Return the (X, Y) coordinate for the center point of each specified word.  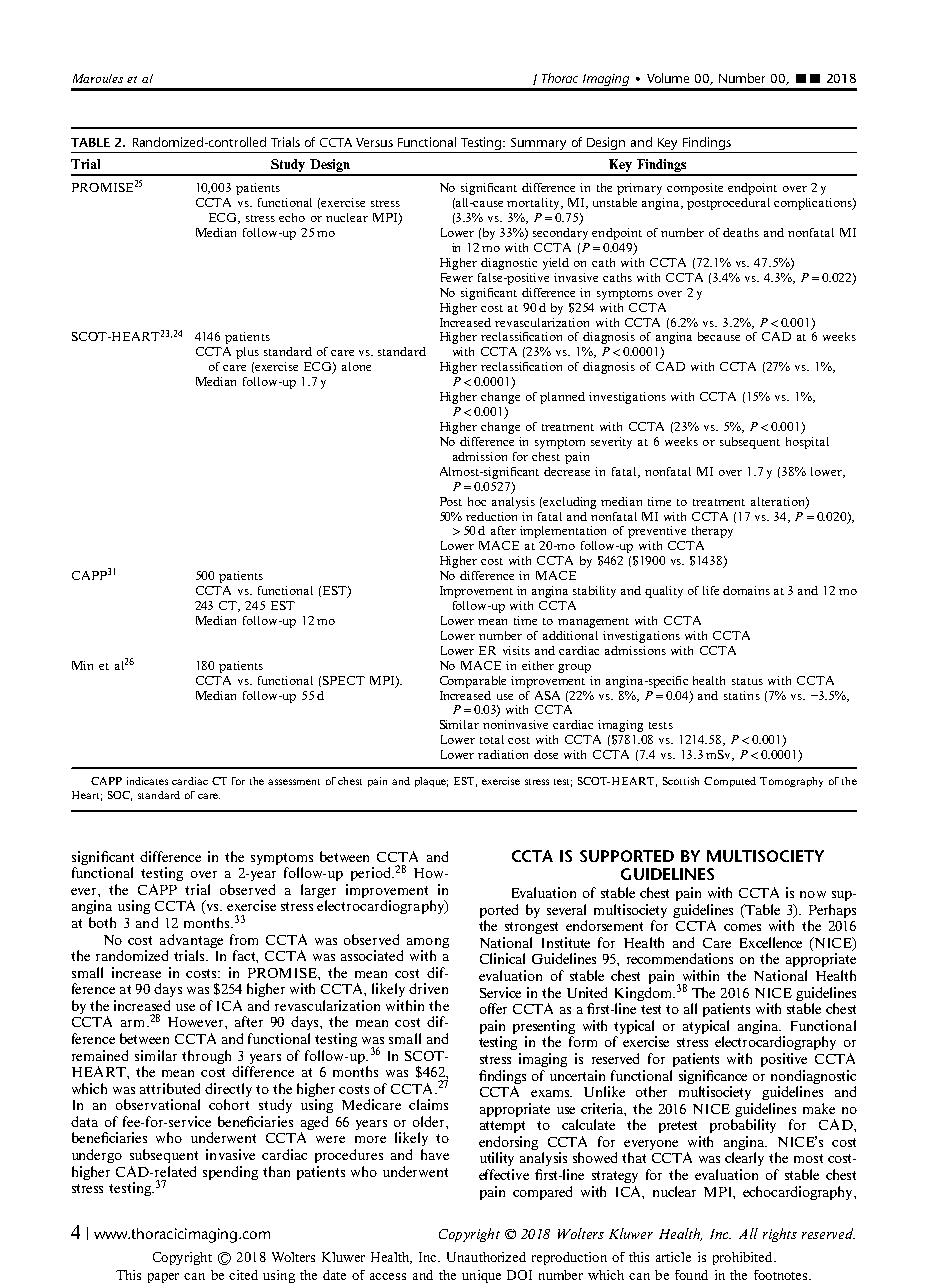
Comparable (473, 682)
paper (163, 1278)
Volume (668, 78)
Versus (374, 142)
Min (82, 665)
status (747, 681)
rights (780, 1235)
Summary (538, 144)
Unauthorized (486, 1257)
